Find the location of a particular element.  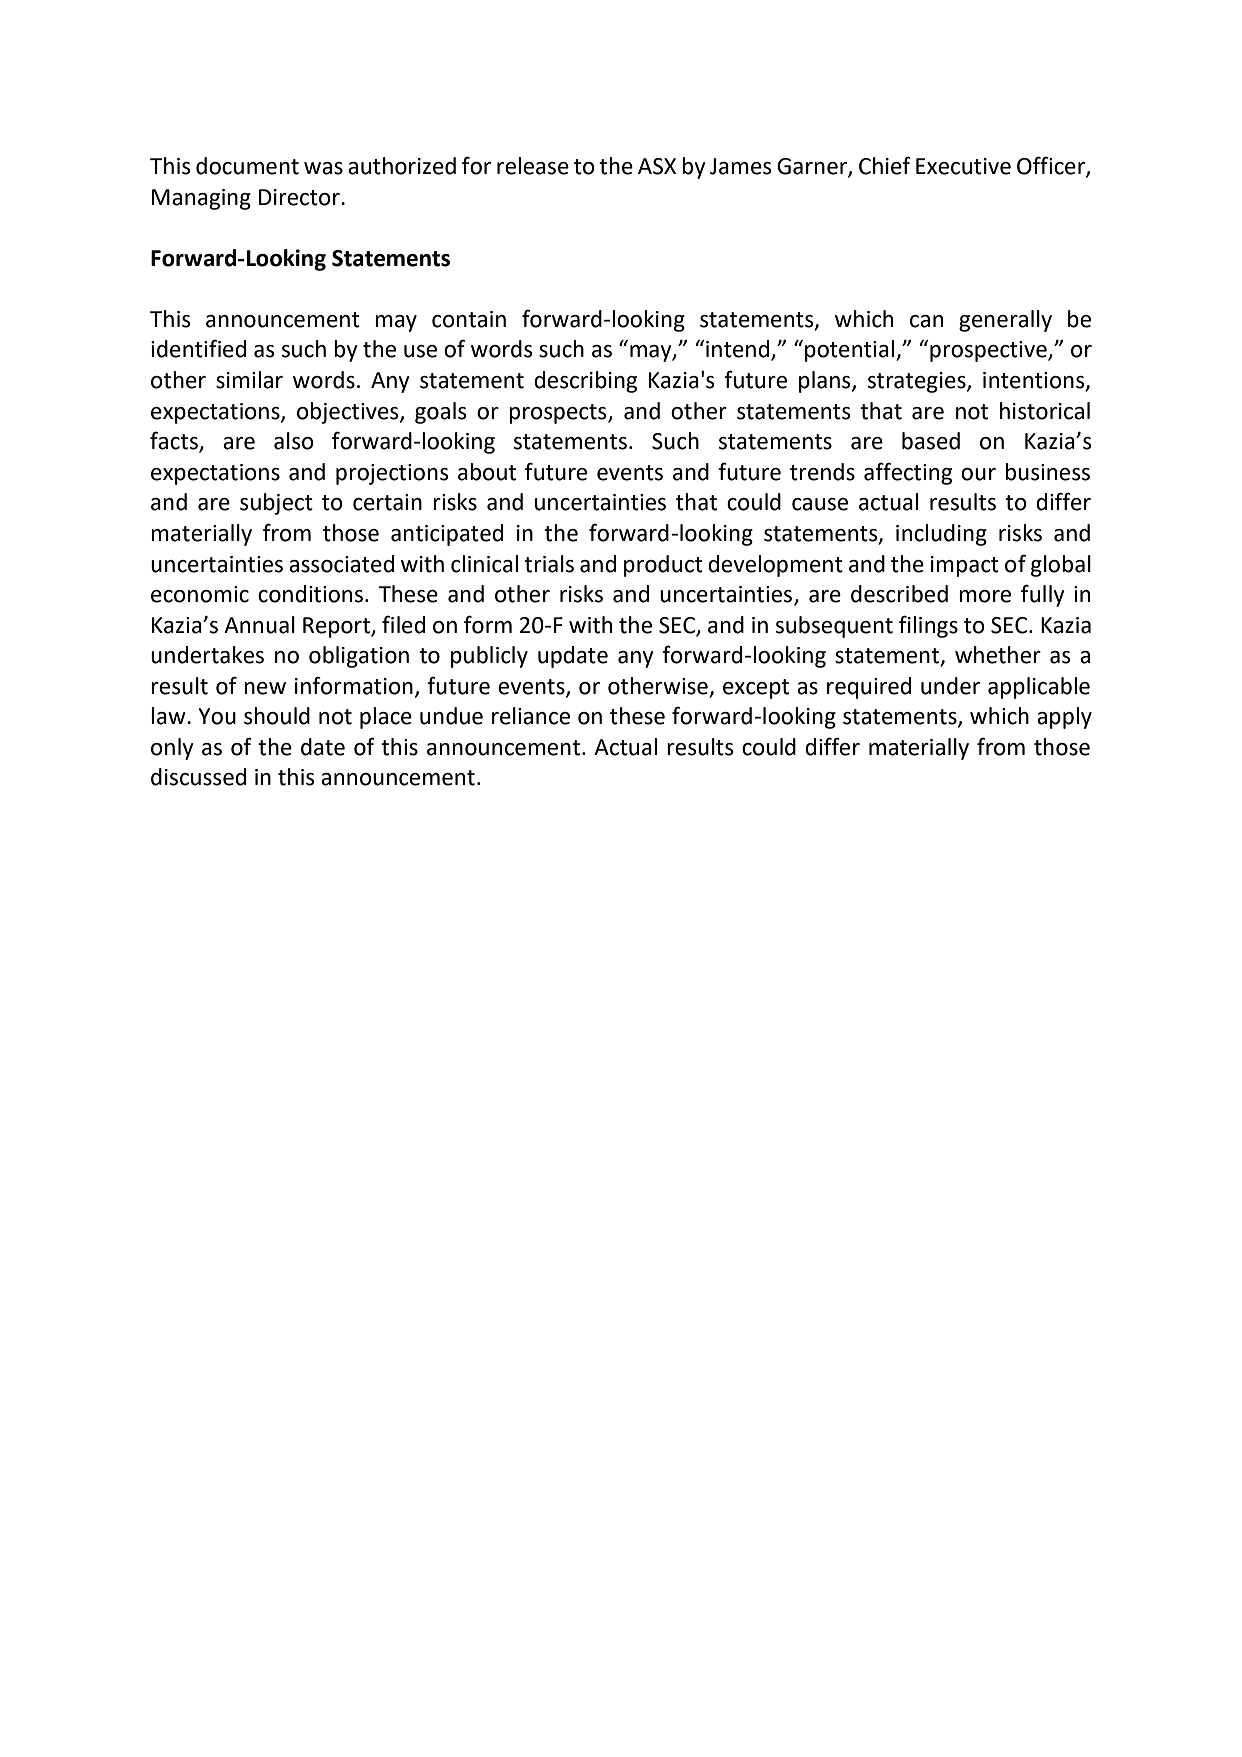

also is located at coordinates (294, 441).
